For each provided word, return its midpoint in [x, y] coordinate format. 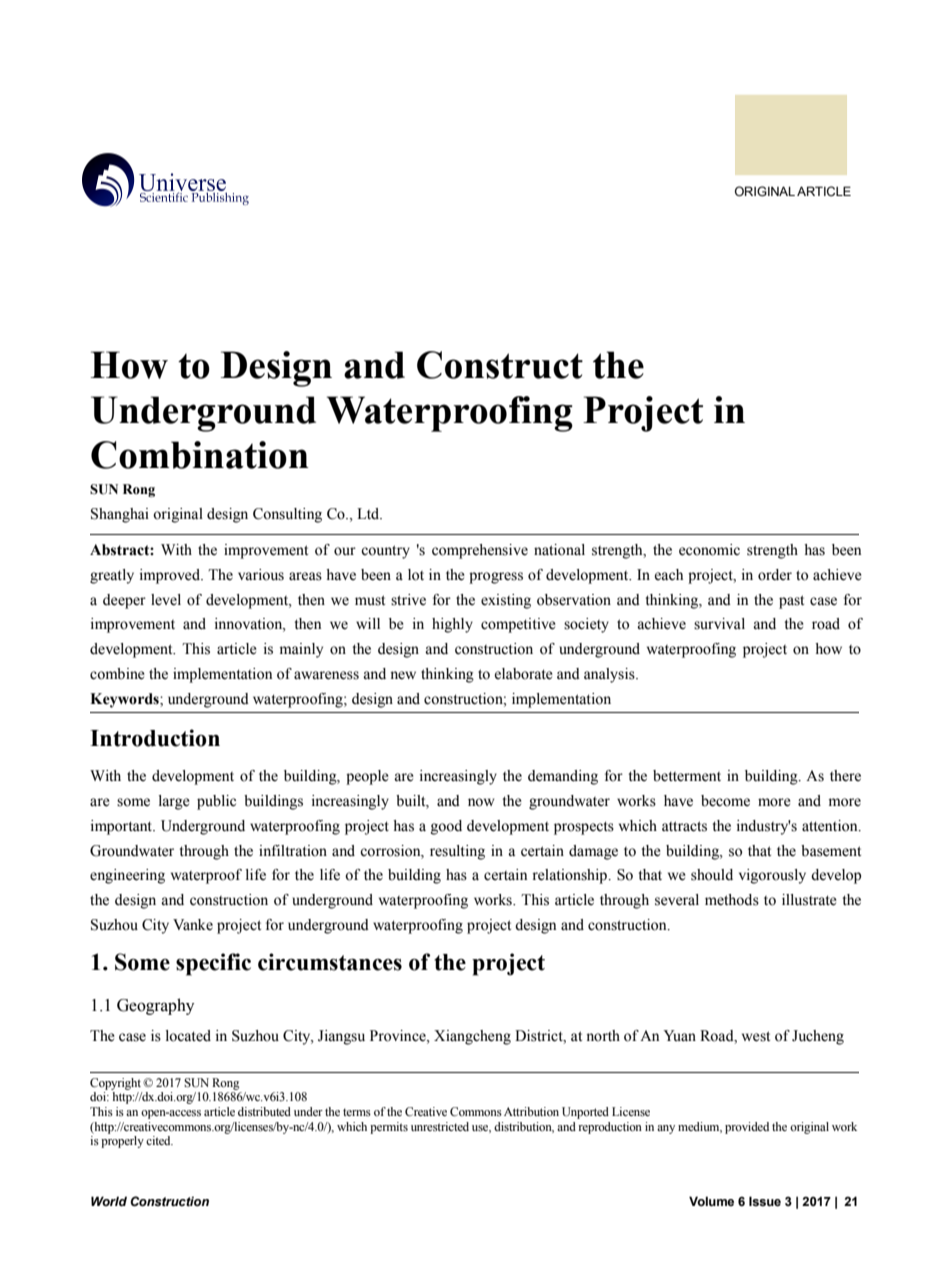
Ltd [369, 514]
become [725, 801]
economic [709, 550]
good [446, 827]
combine [117, 674]
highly [452, 625]
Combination [200, 455]
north [603, 1036]
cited [159, 1140]
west [756, 1036]
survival [719, 624]
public [216, 802]
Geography [155, 1006]
